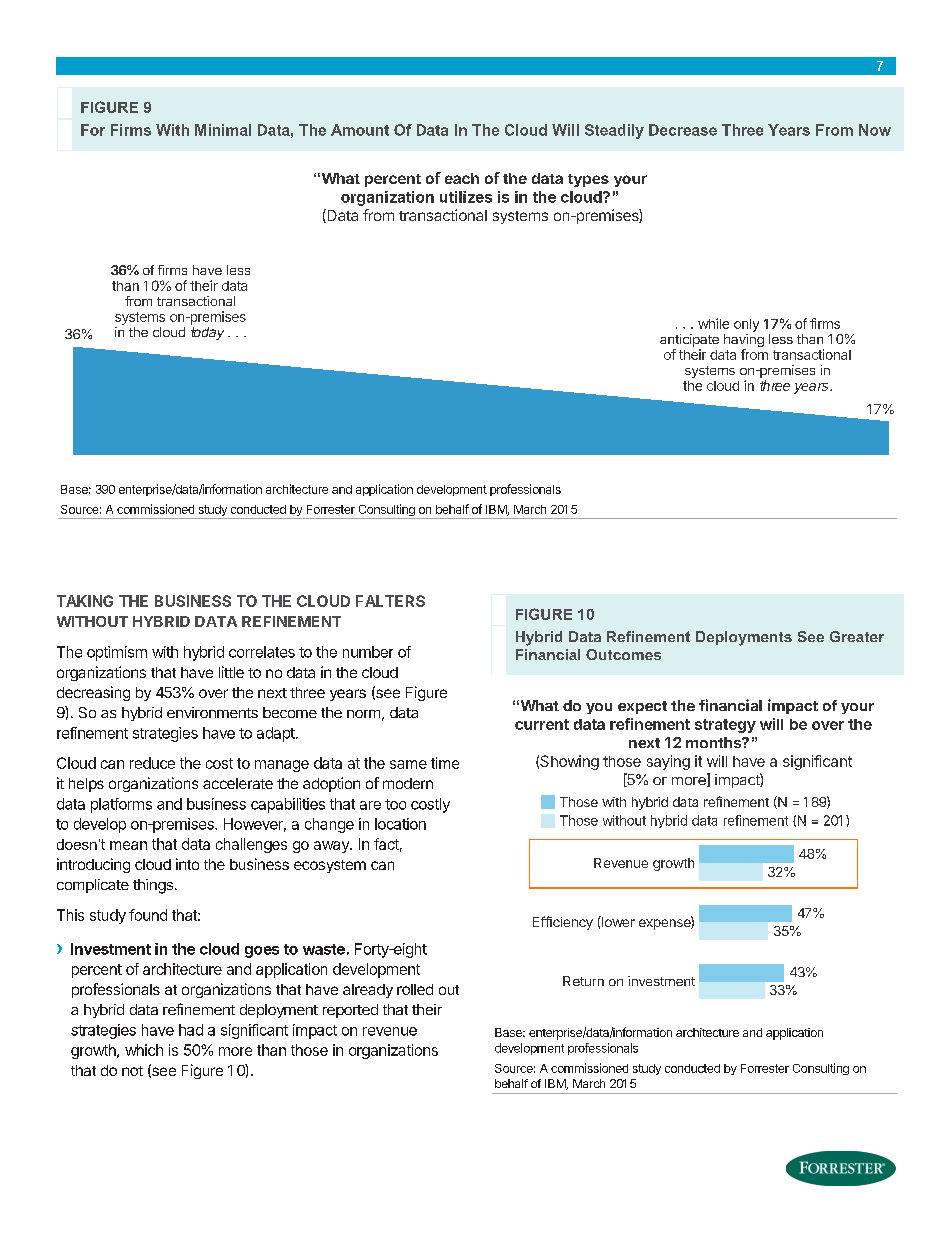 The image size is (952, 1233). What do you see at coordinates (462, 178) in the screenshot?
I see `each` at bounding box center [462, 178].
